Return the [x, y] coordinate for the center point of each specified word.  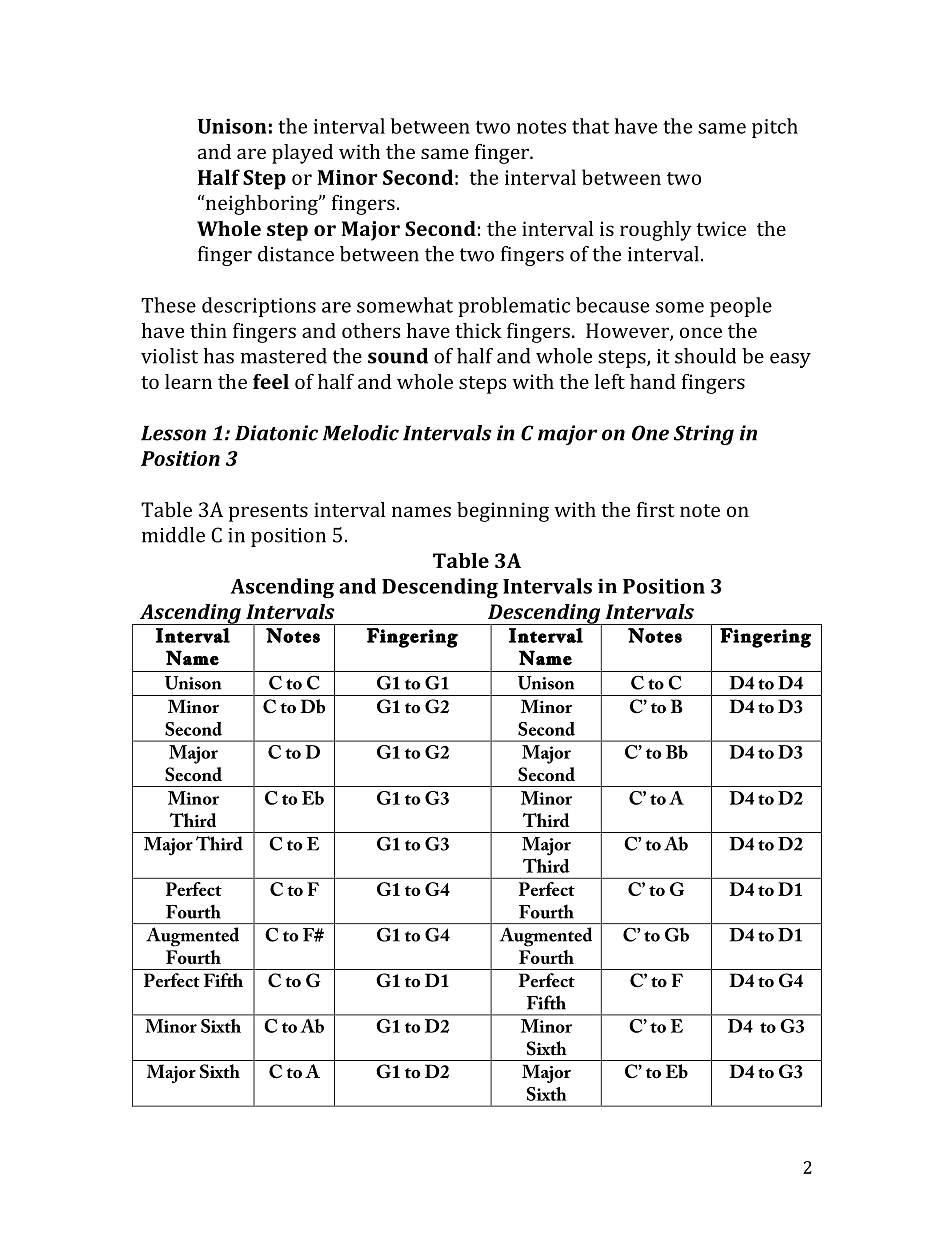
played [302, 154]
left [610, 381]
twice [721, 228]
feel [271, 381]
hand [653, 381]
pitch [775, 128]
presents [268, 513]
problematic [514, 307]
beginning [503, 512]
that [590, 126]
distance [296, 254]
